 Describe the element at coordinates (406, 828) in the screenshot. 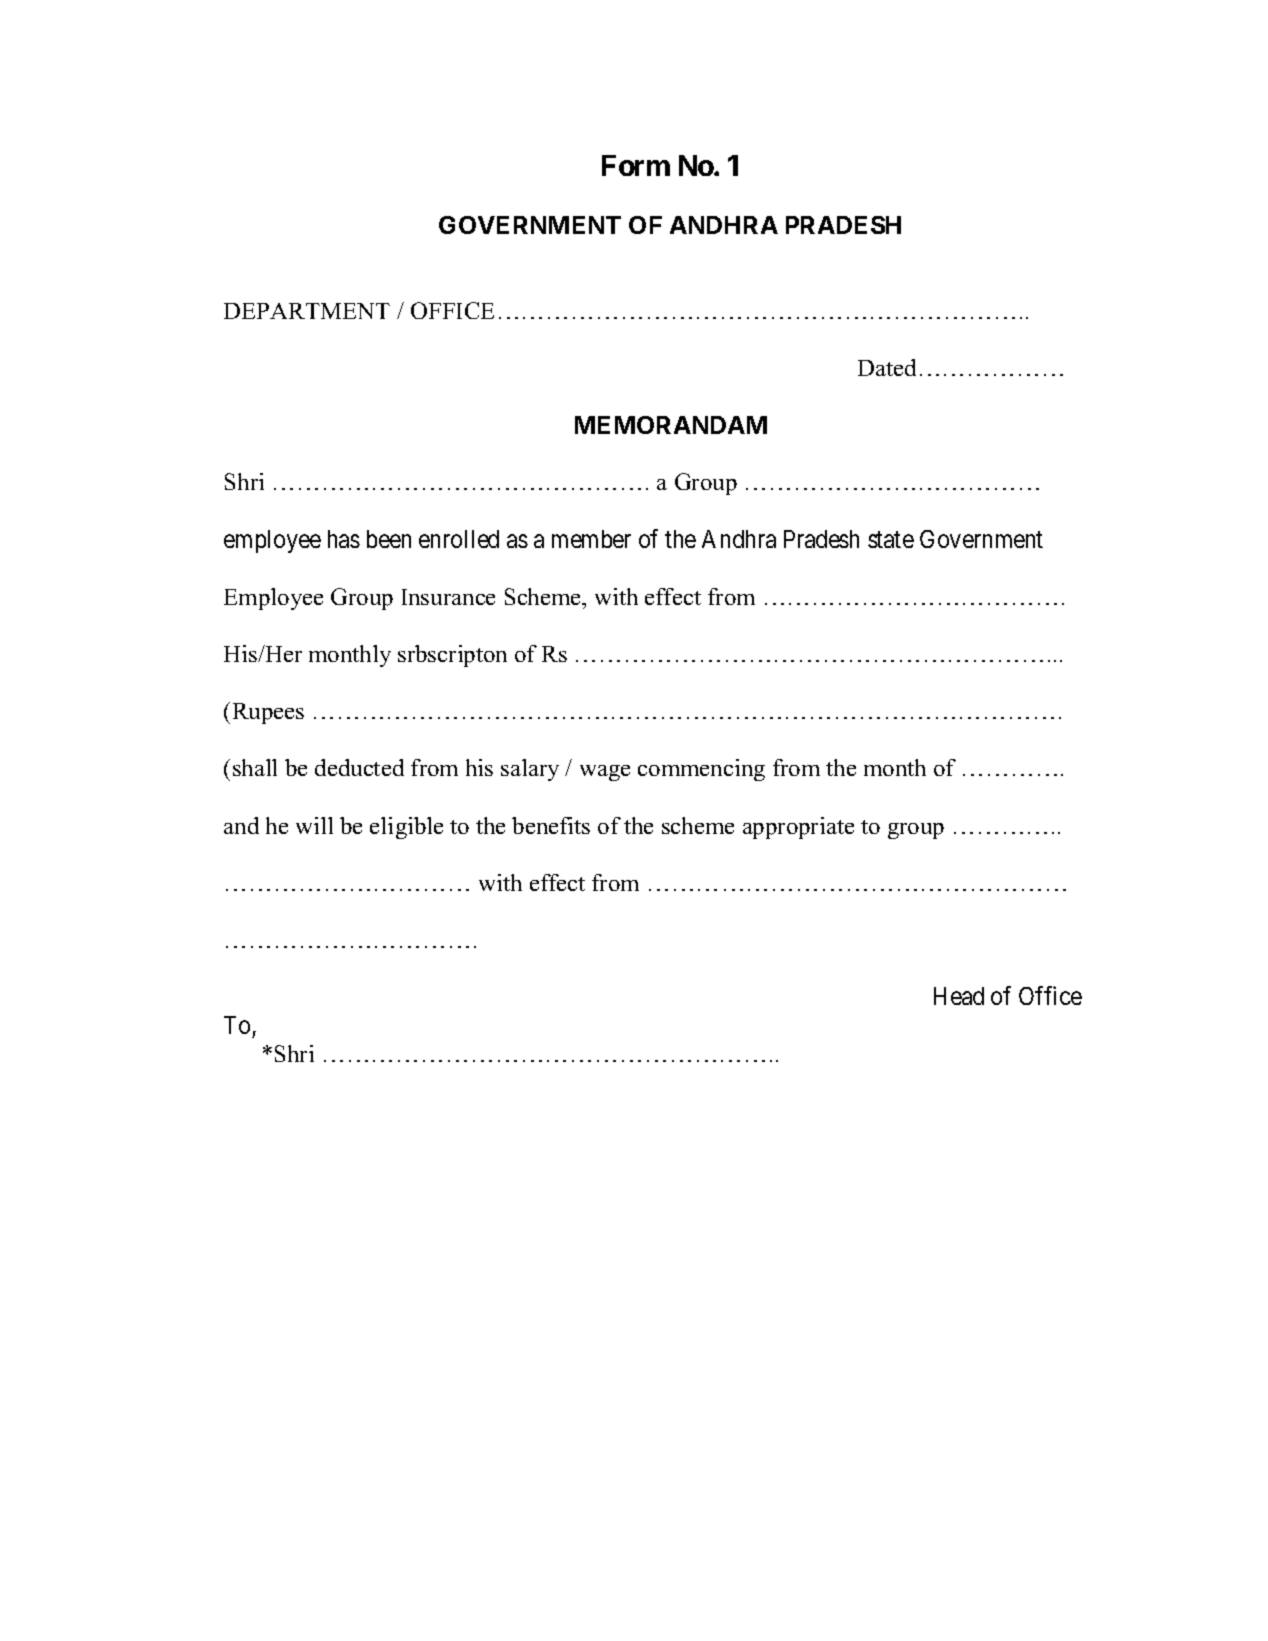

I see `eligible` at that location.
